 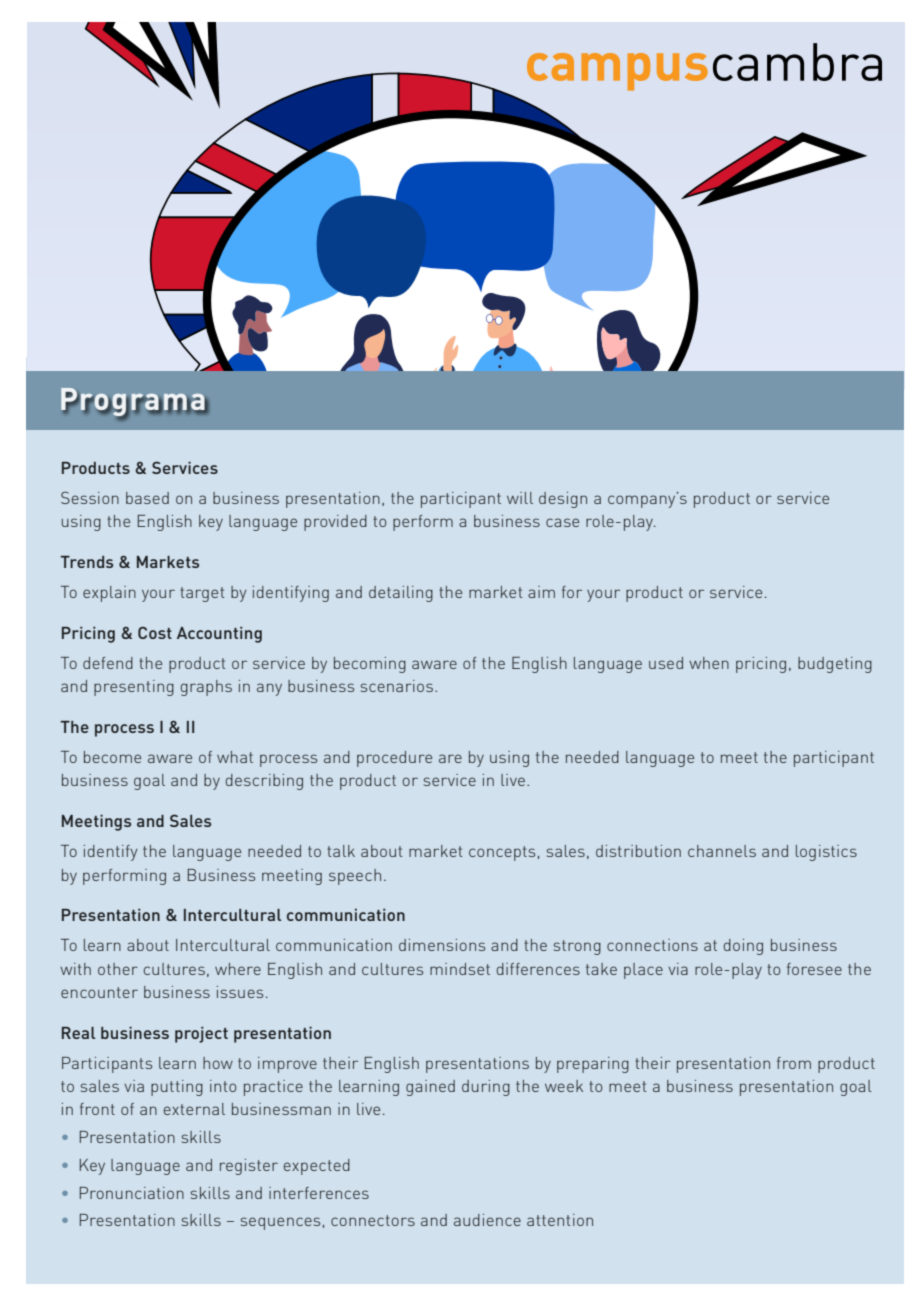 What do you see at coordinates (147, 498) in the screenshot?
I see `based` at bounding box center [147, 498].
